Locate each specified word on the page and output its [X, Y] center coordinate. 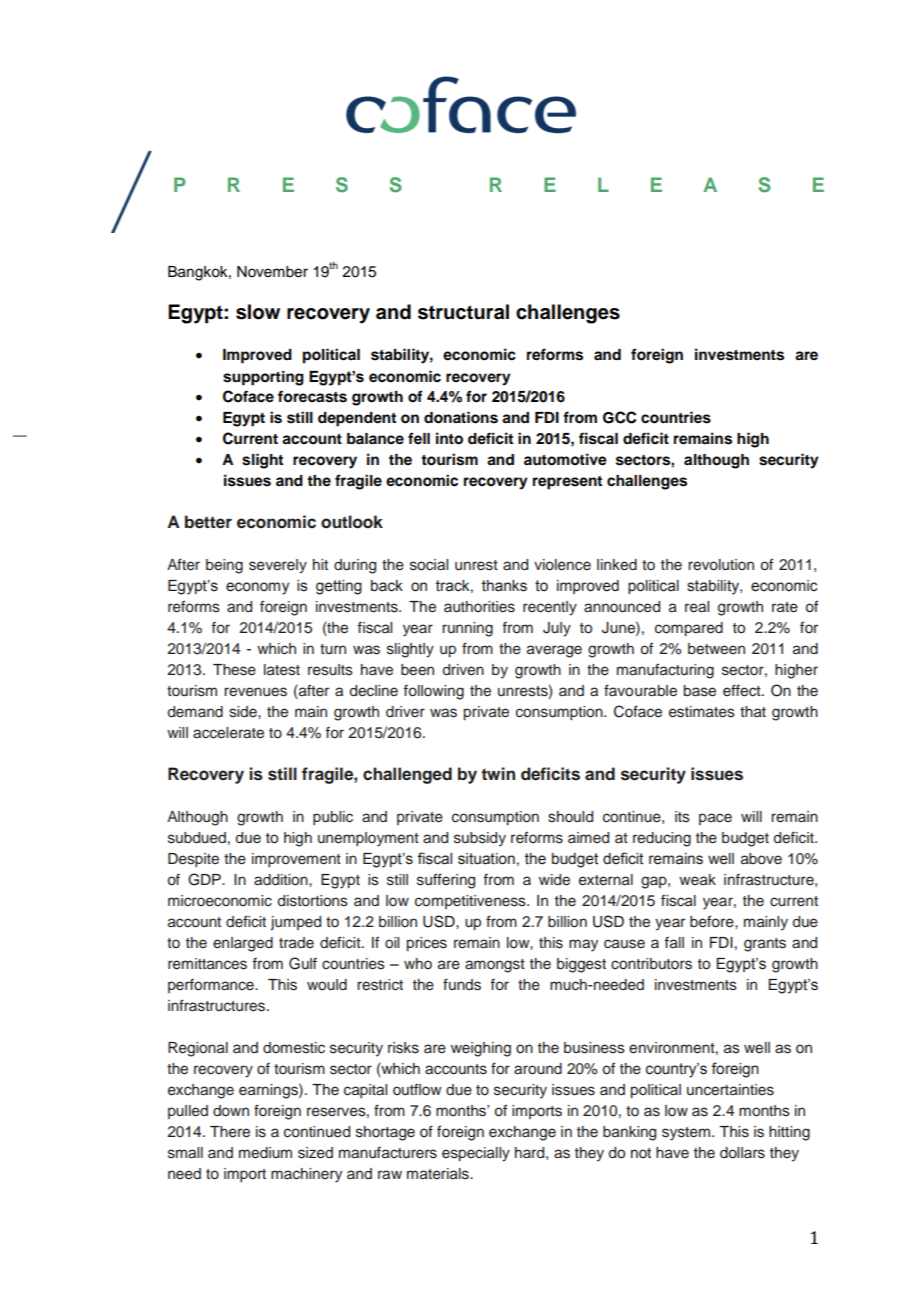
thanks [504, 586]
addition [282, 880]
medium [265, 1153]
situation [486, 859]
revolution [721, 565]
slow [258, 312]
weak [697, 879]
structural [463, 312]
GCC [619, 417]
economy [257, 588]
